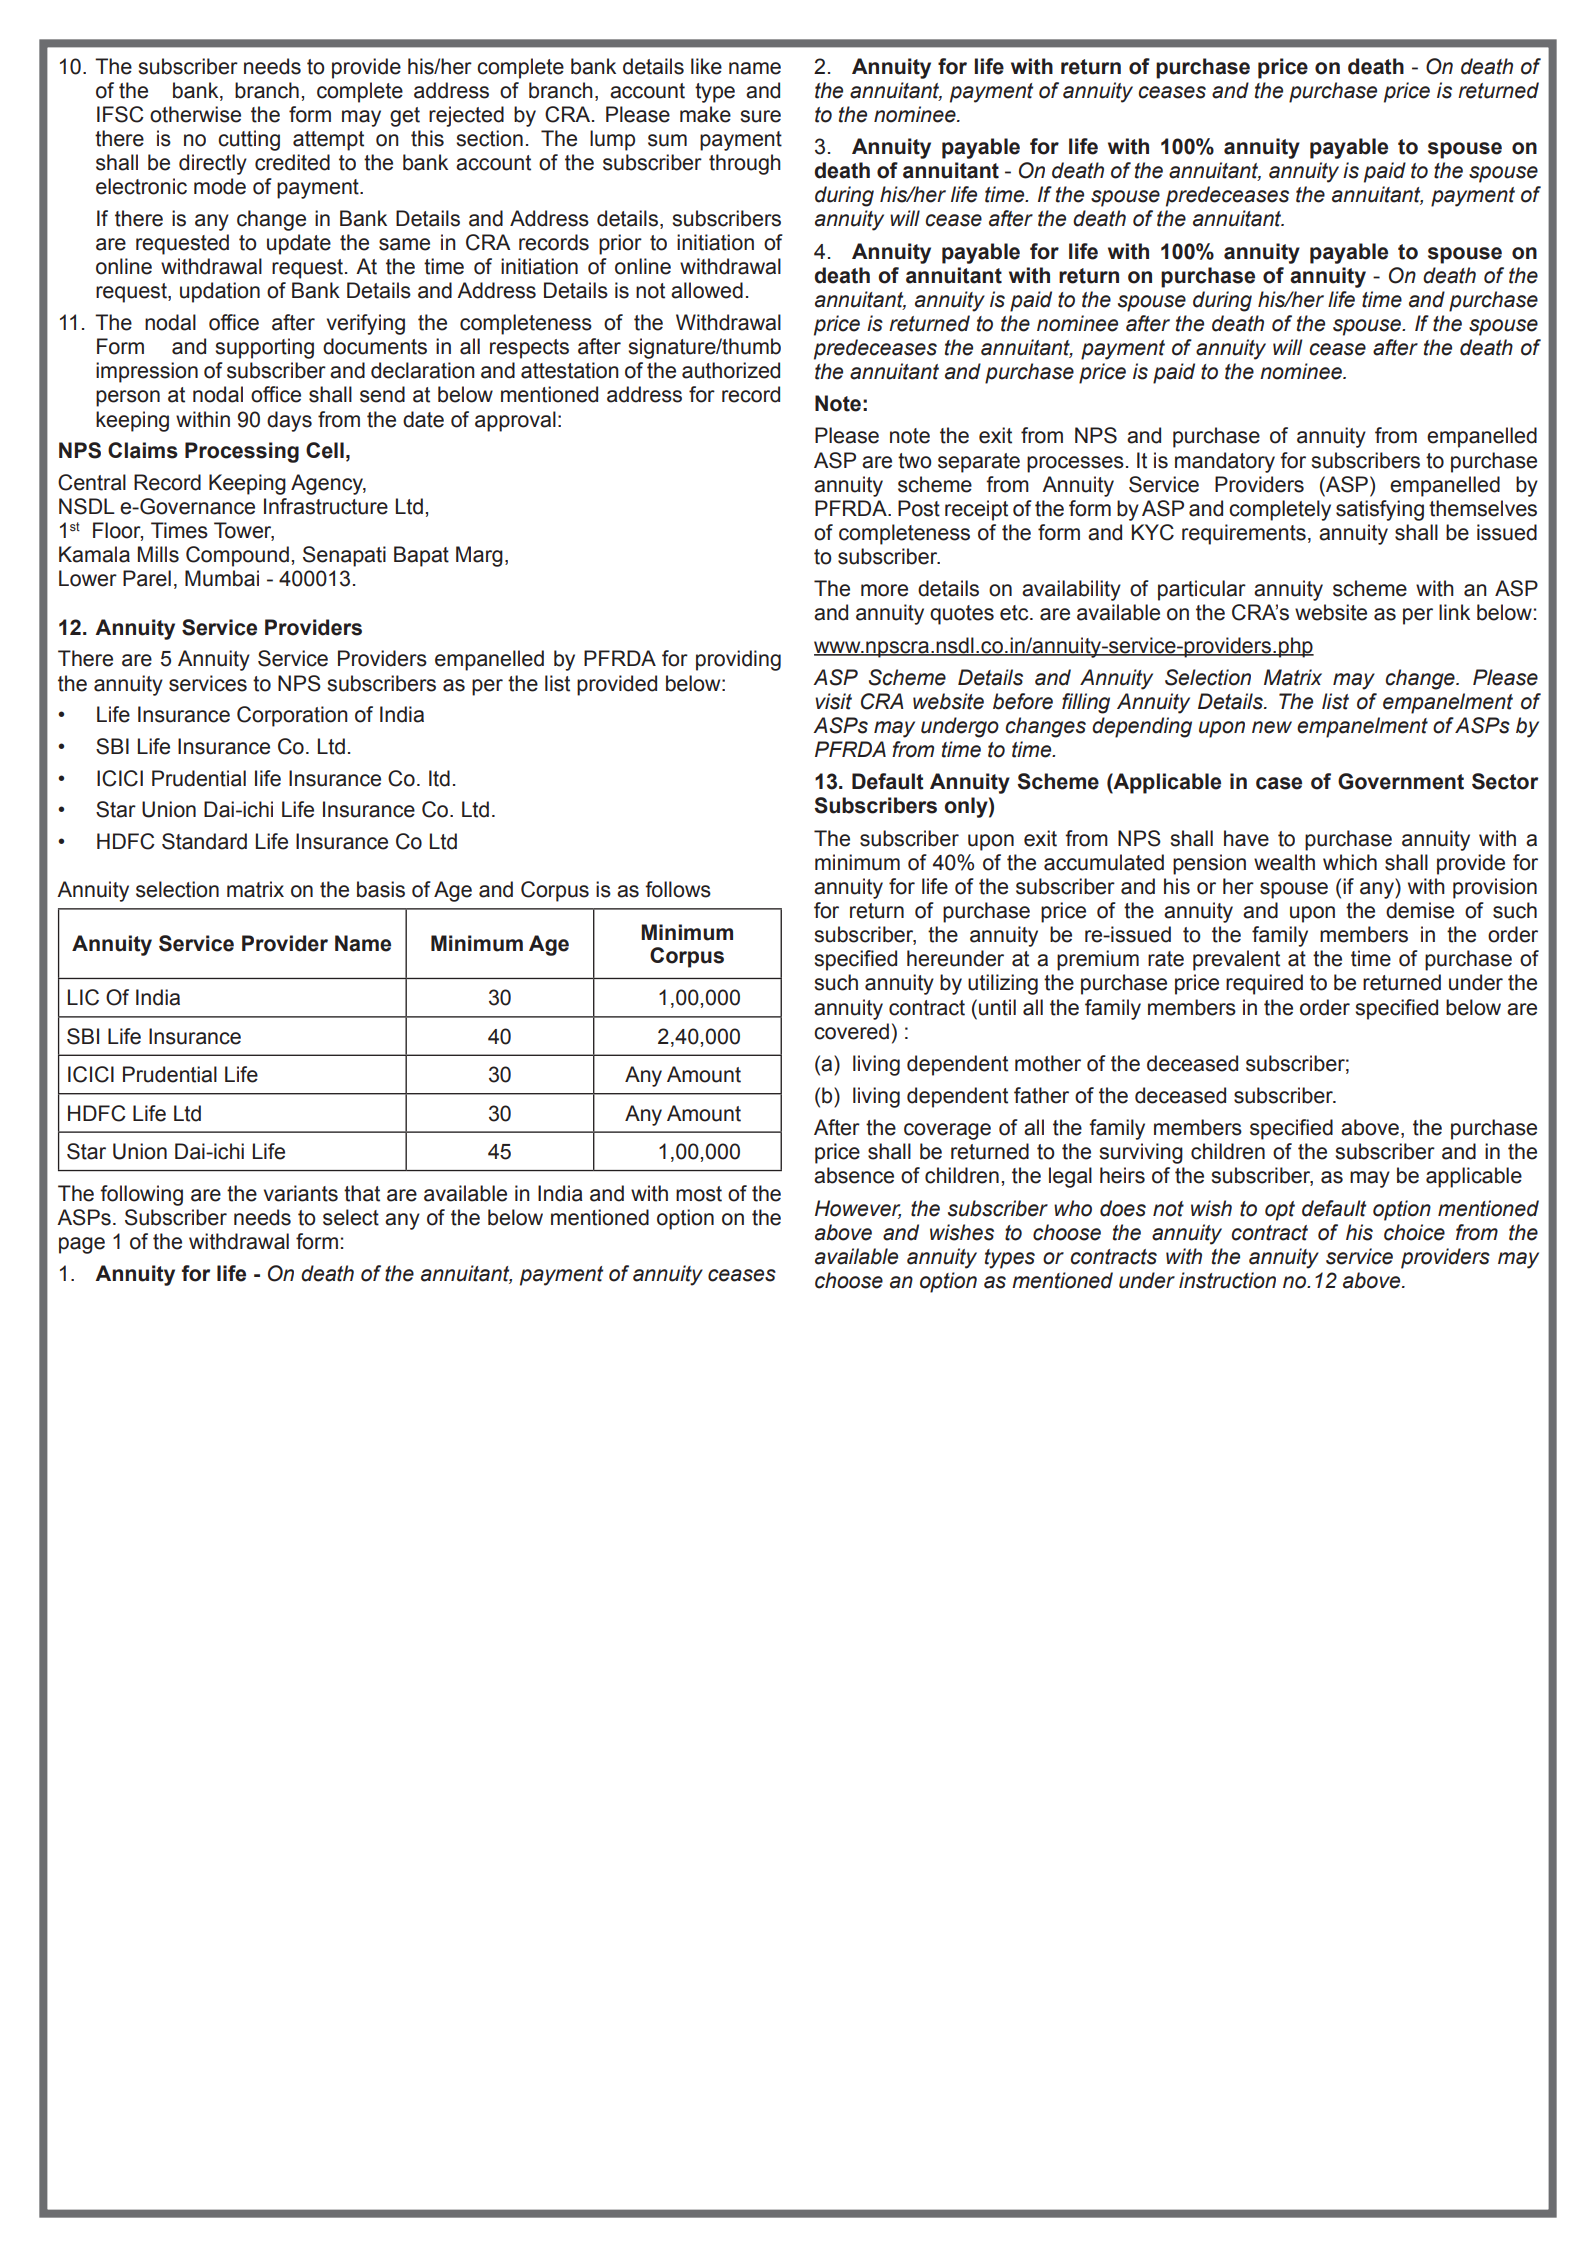 The height and width of the screenshot is (2257, 1596). What do you see at coordinates (301, 1193) in the screenshot?
I see `variants` at bounding box center [301, 1193].
